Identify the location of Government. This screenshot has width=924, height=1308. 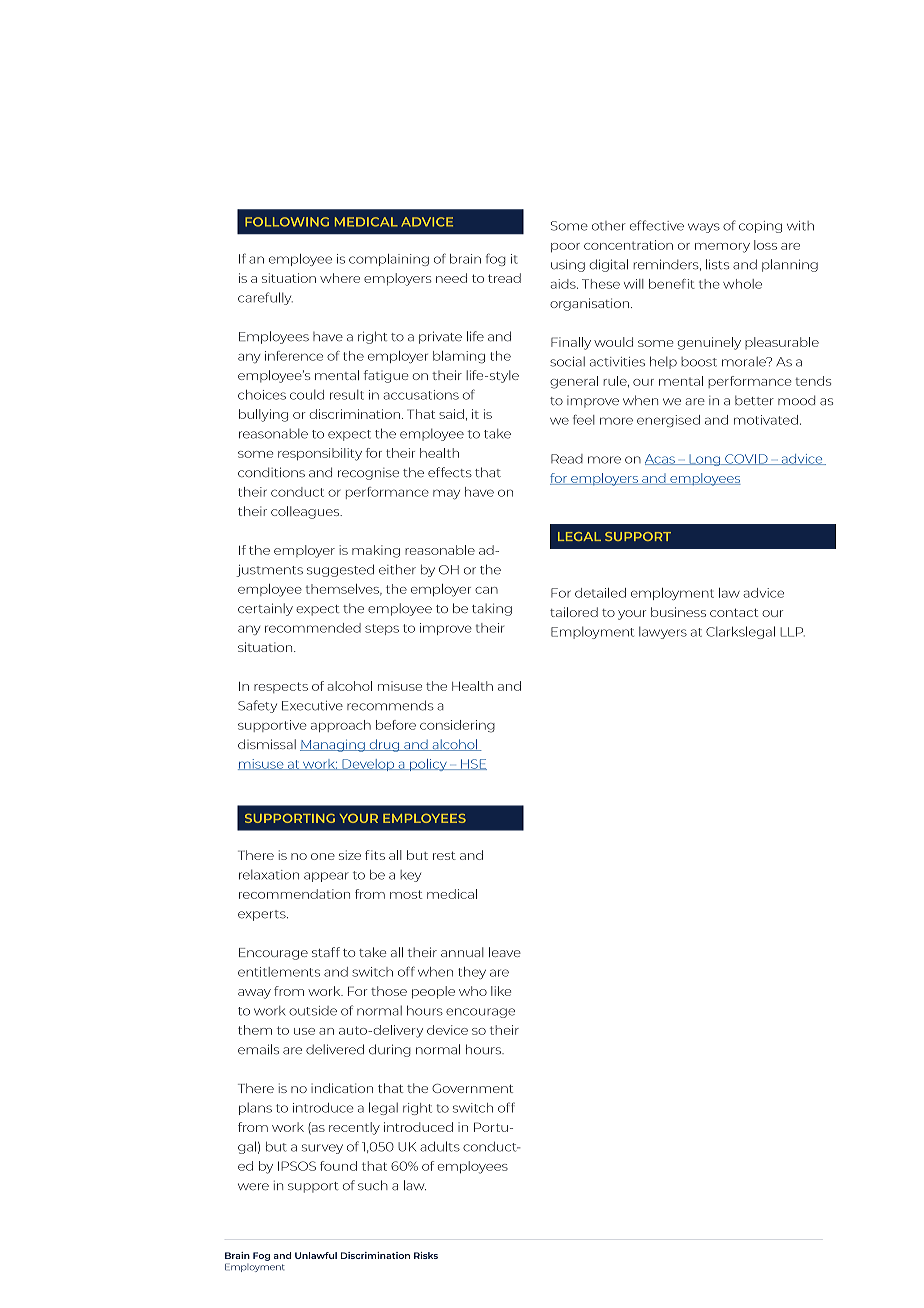
(472, 1088).
